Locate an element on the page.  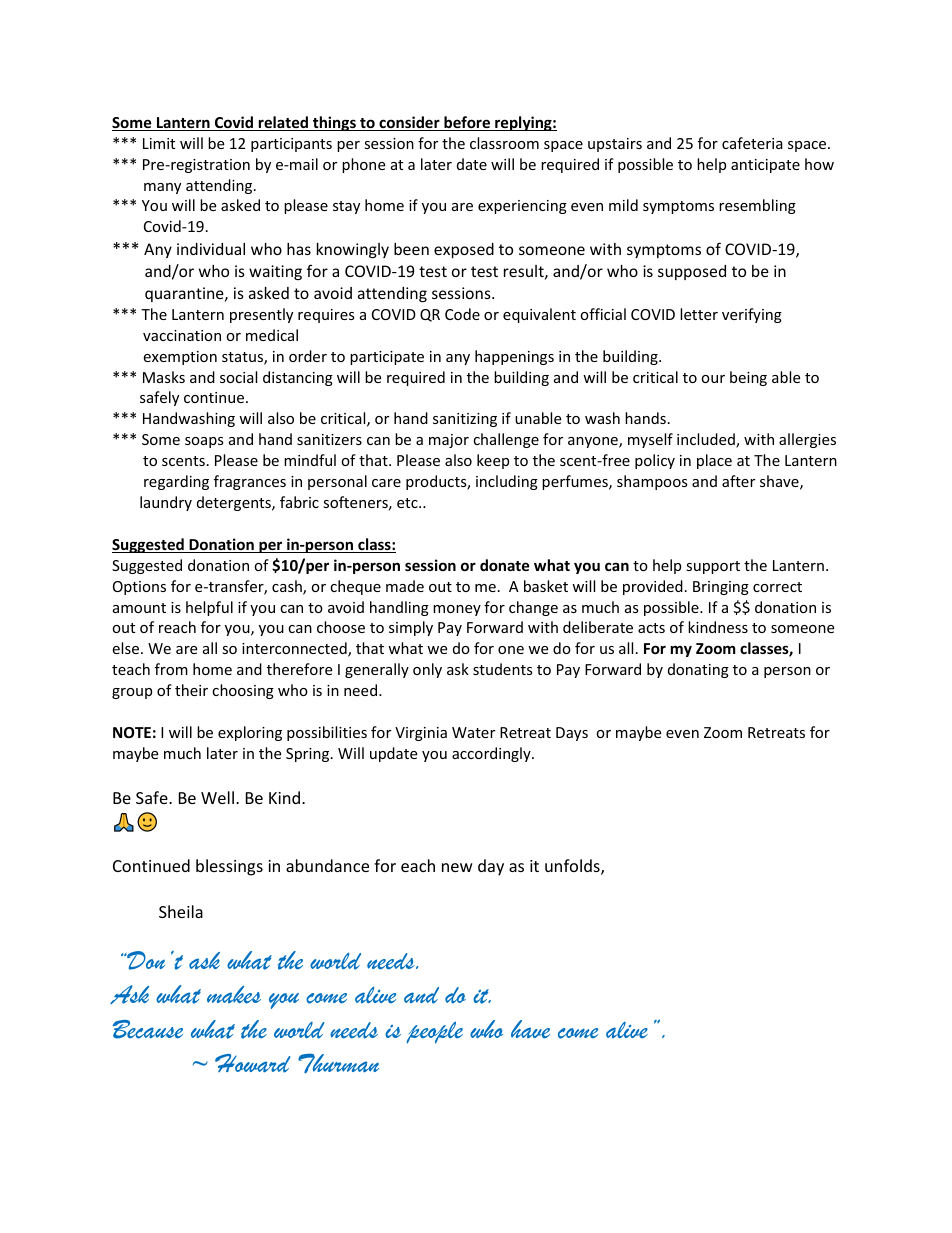
Bringing is located at coordinates (721, 588).
